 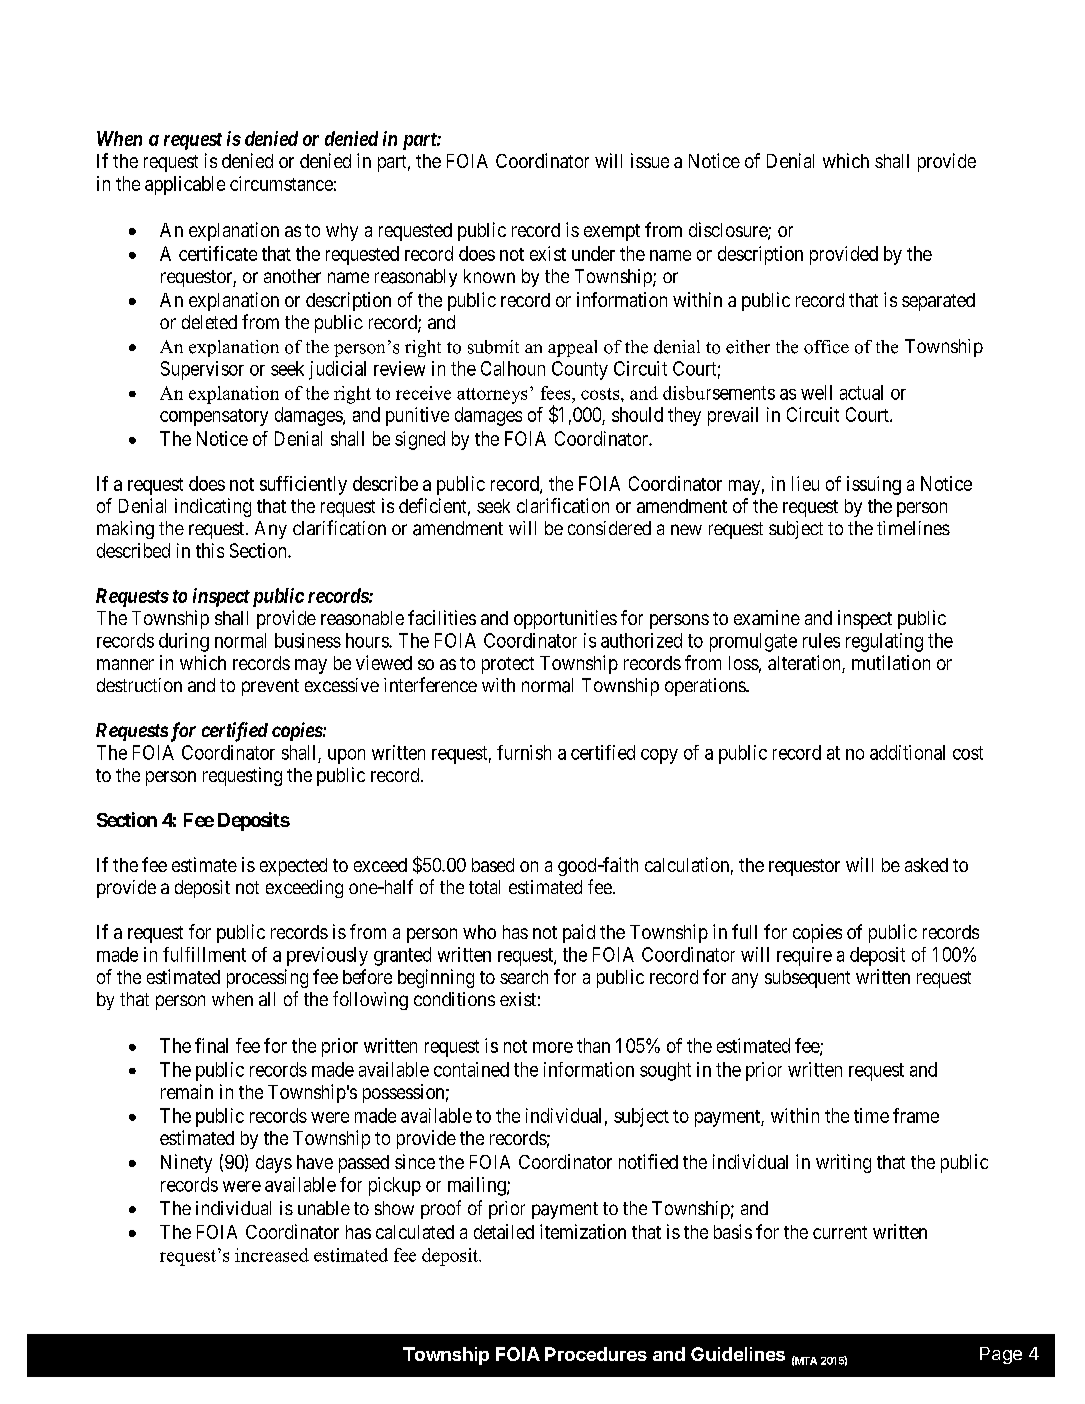 What do you see at coordinates (596, 1354) in the document?
I see `Procedures` at bounding box center [596, 1354].
